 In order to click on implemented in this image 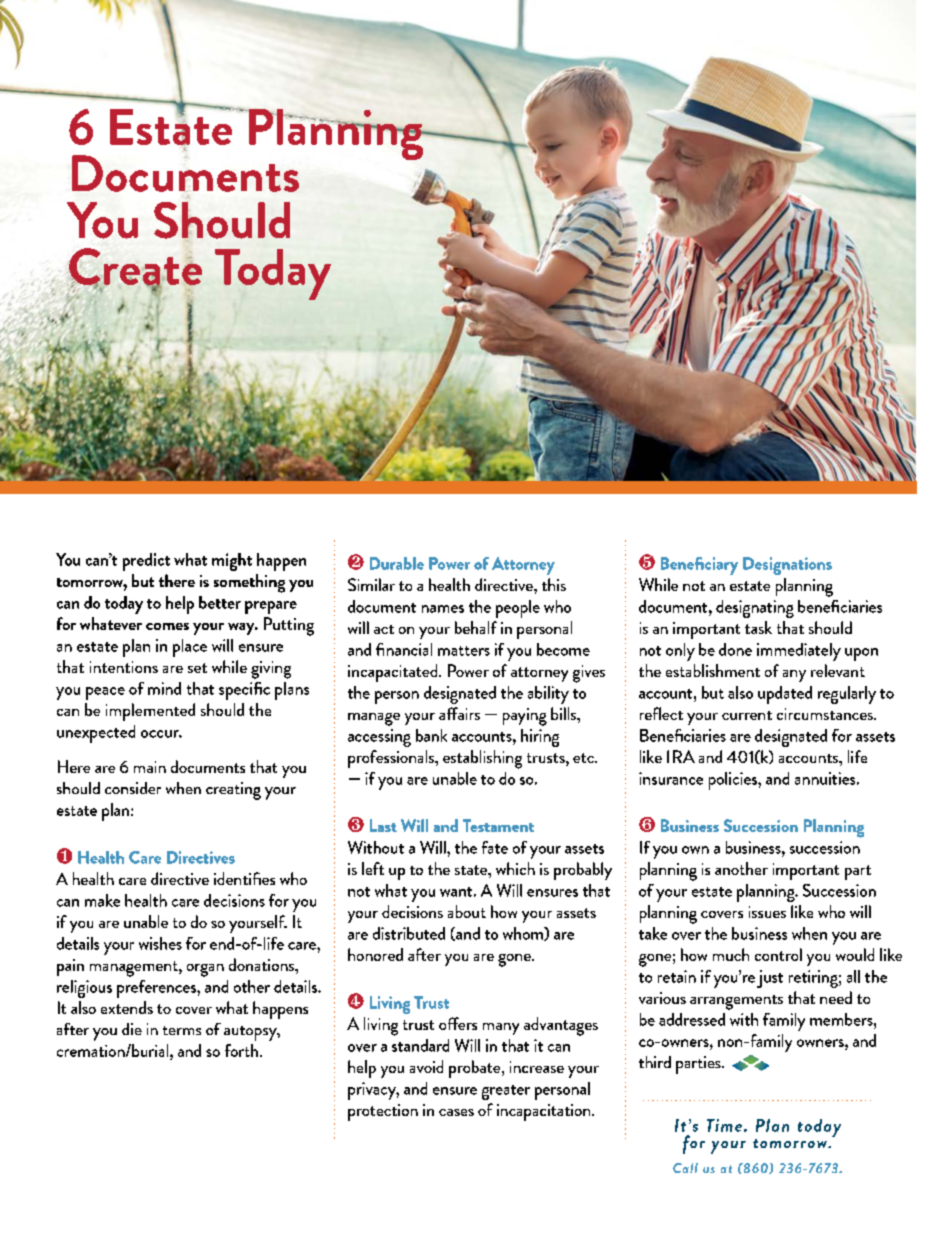, I will do `click(150, 712)`.
